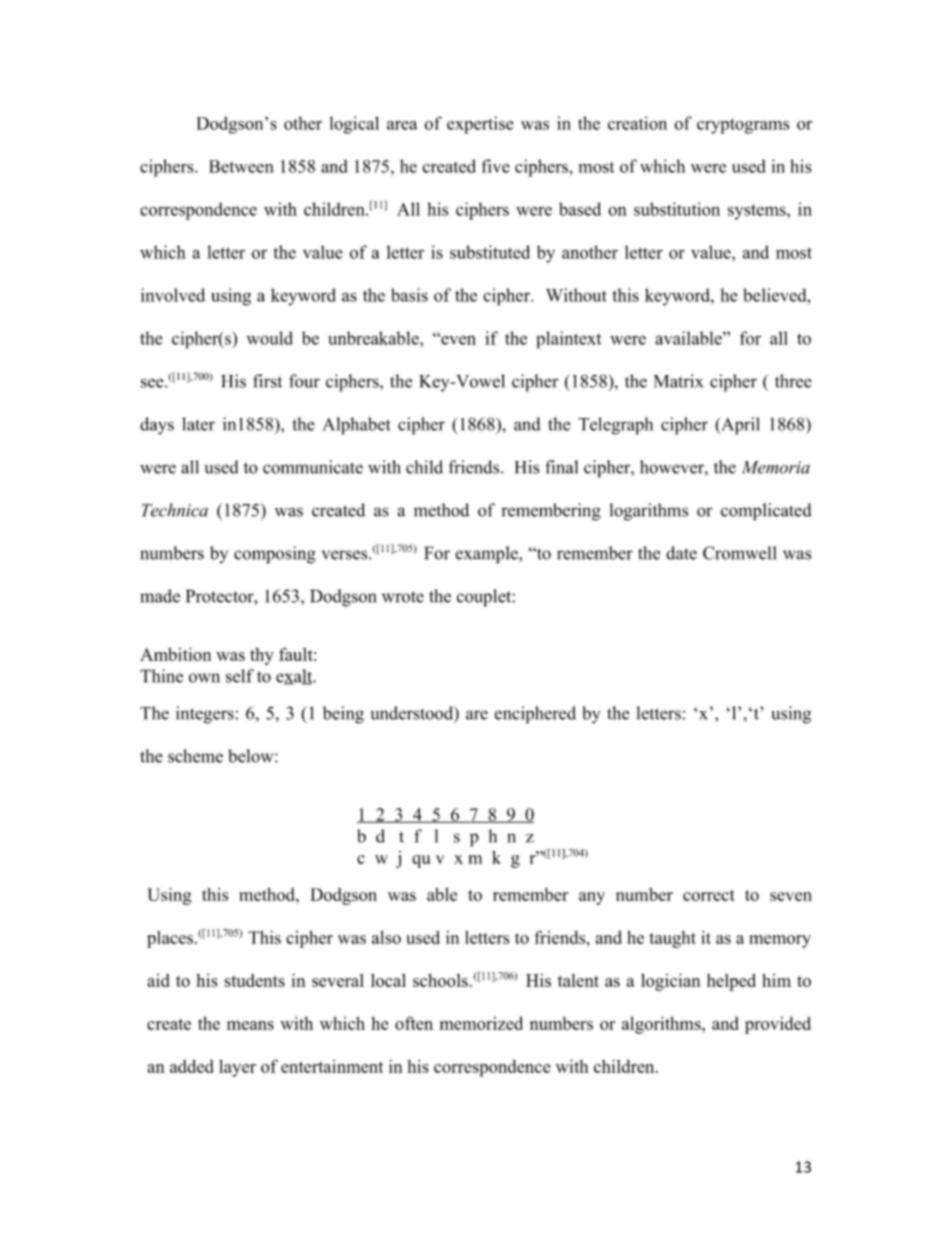 Image resolution: width=952 pixels, height=1233 pixels. What do you see at coordinates (343, 715) in the document?
I see `being` at bounding box center [343, 715].
